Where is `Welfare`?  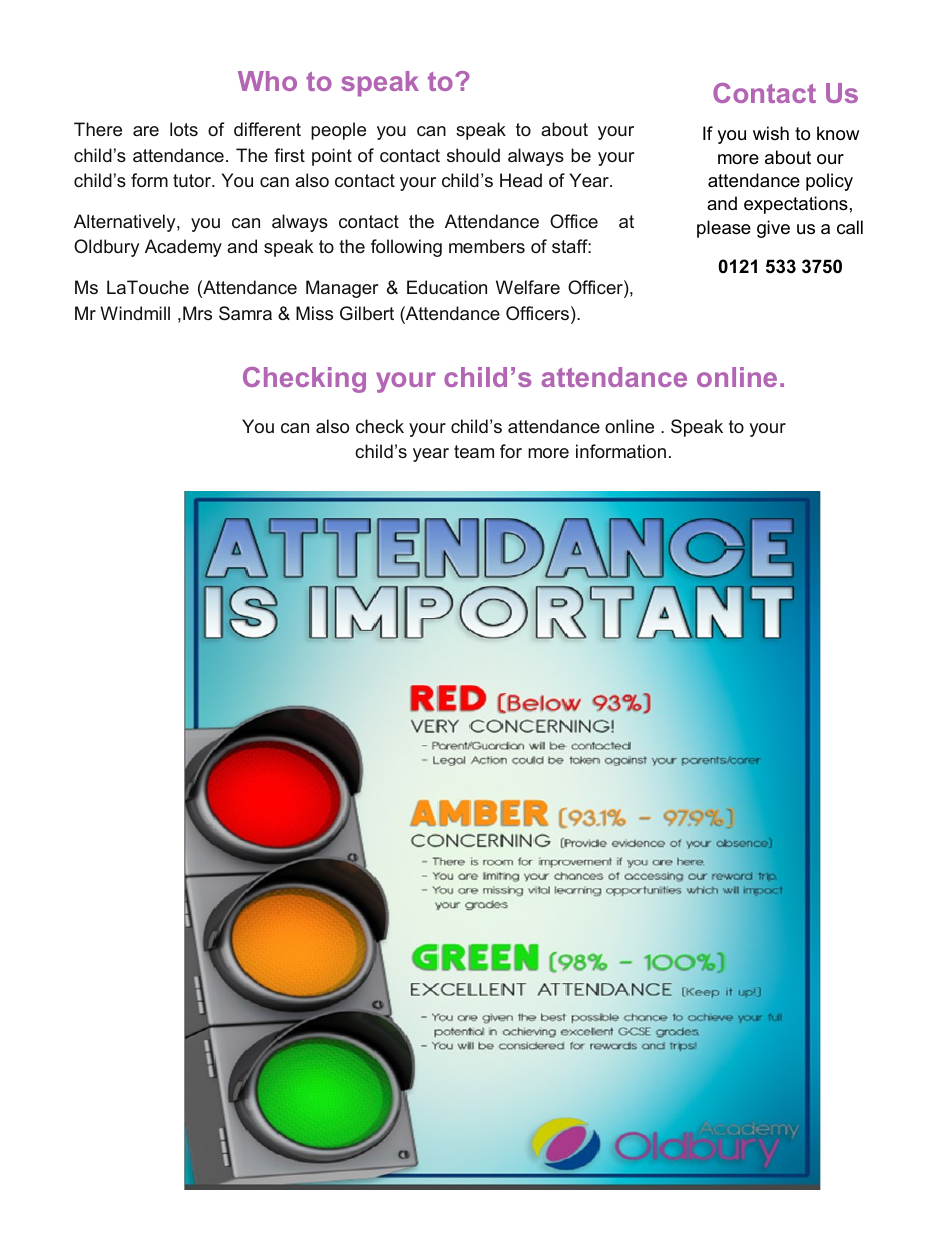
Welfare is located at coordinates (528, 287).
